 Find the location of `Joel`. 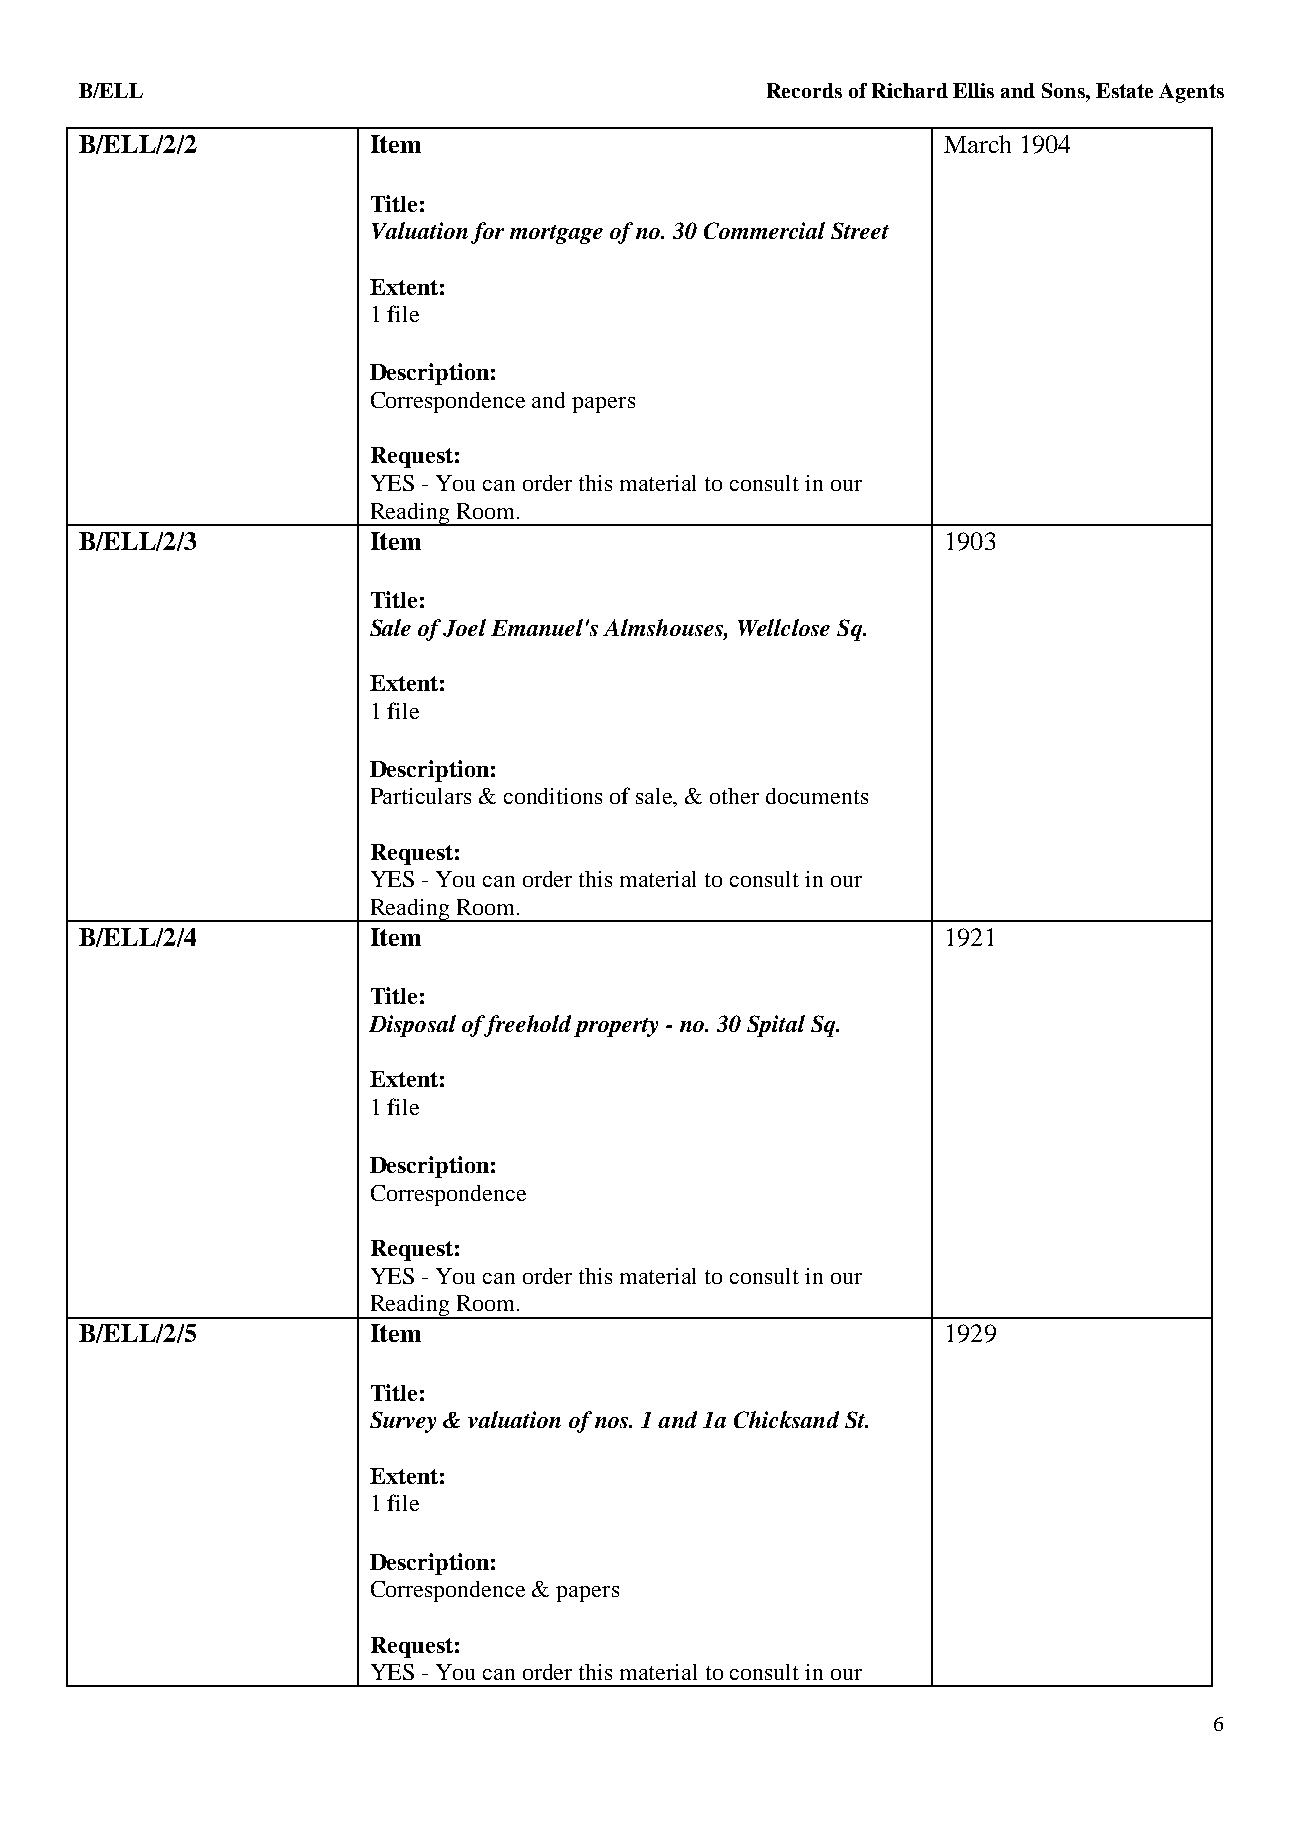

Joel is located at coordinates (464, 628).
